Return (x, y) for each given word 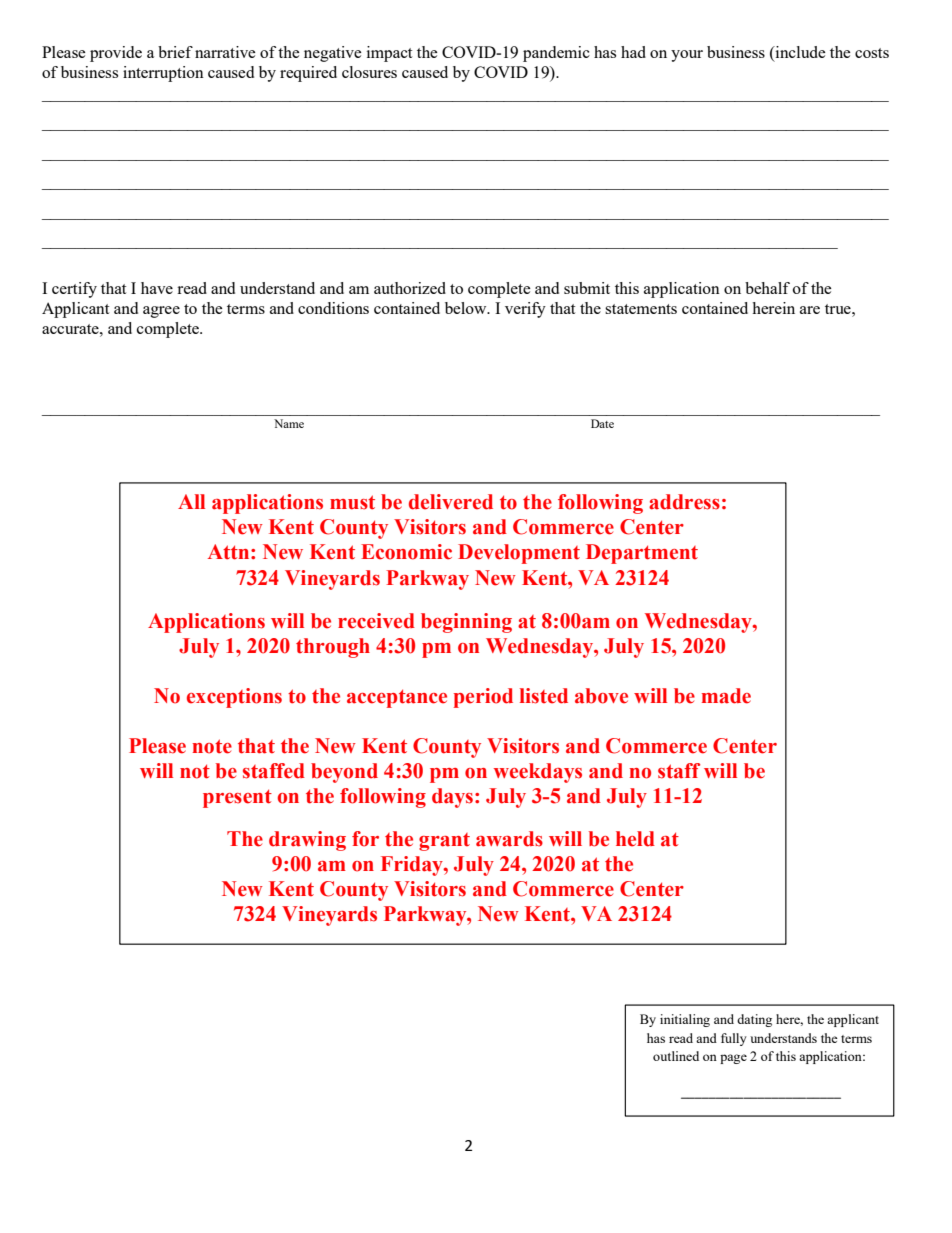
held (635, 839)
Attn (230, 552)
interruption (163, 74)
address (684, 502)
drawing (307, 841)
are (810, 310)
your (687, 56)
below (467, 308)
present (237, 798)
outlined (676, 1056)
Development (519, 554)
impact (389, 54)
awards (509, 839)
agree (161, 312)
